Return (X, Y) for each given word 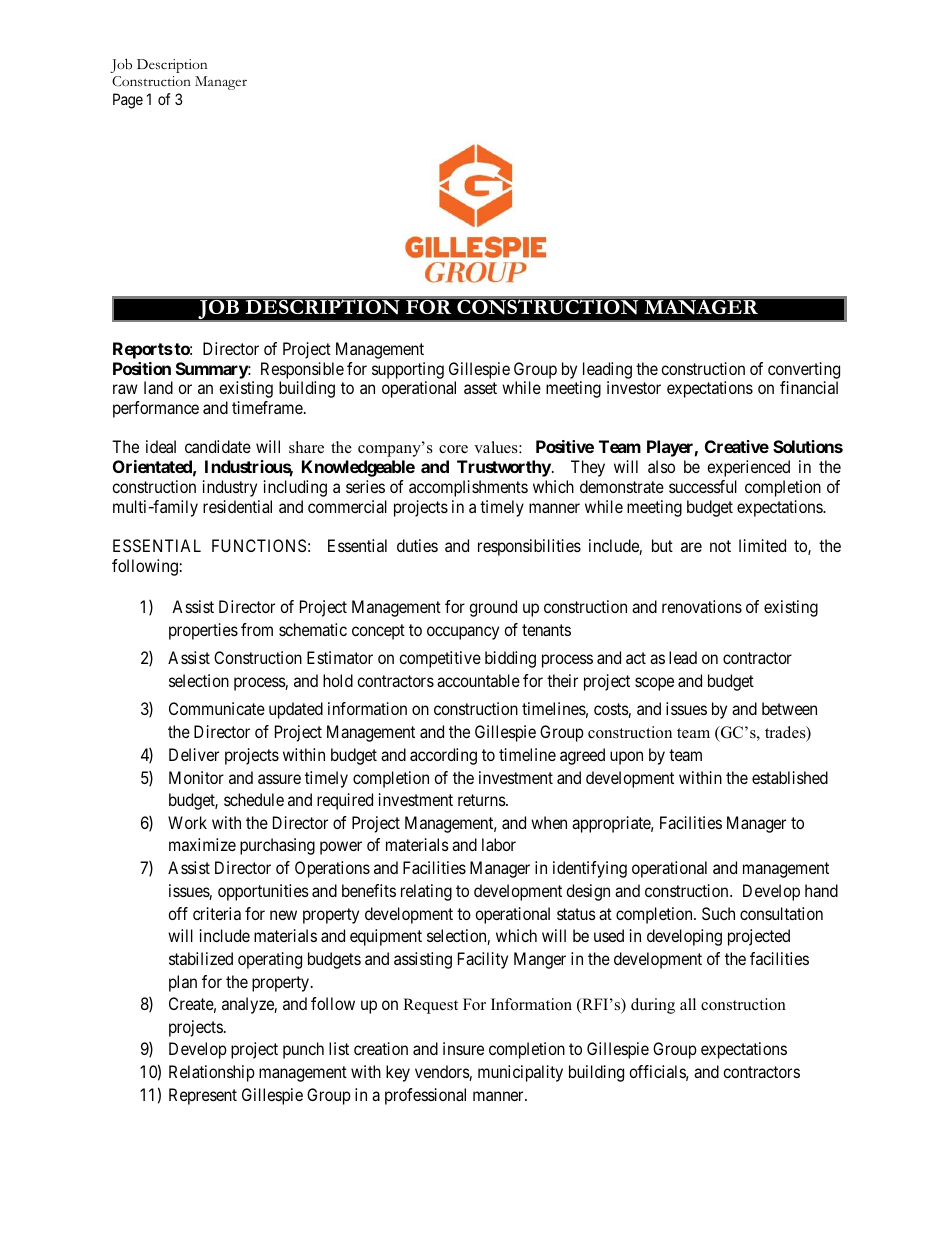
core (453, 449)
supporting (408, 372)
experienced (748, 468)
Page (128, 101)
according (443, 756)
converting (804, 372)
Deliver (194, 754)
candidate (218, 446)
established (790, 777)
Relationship (212, 1073)
